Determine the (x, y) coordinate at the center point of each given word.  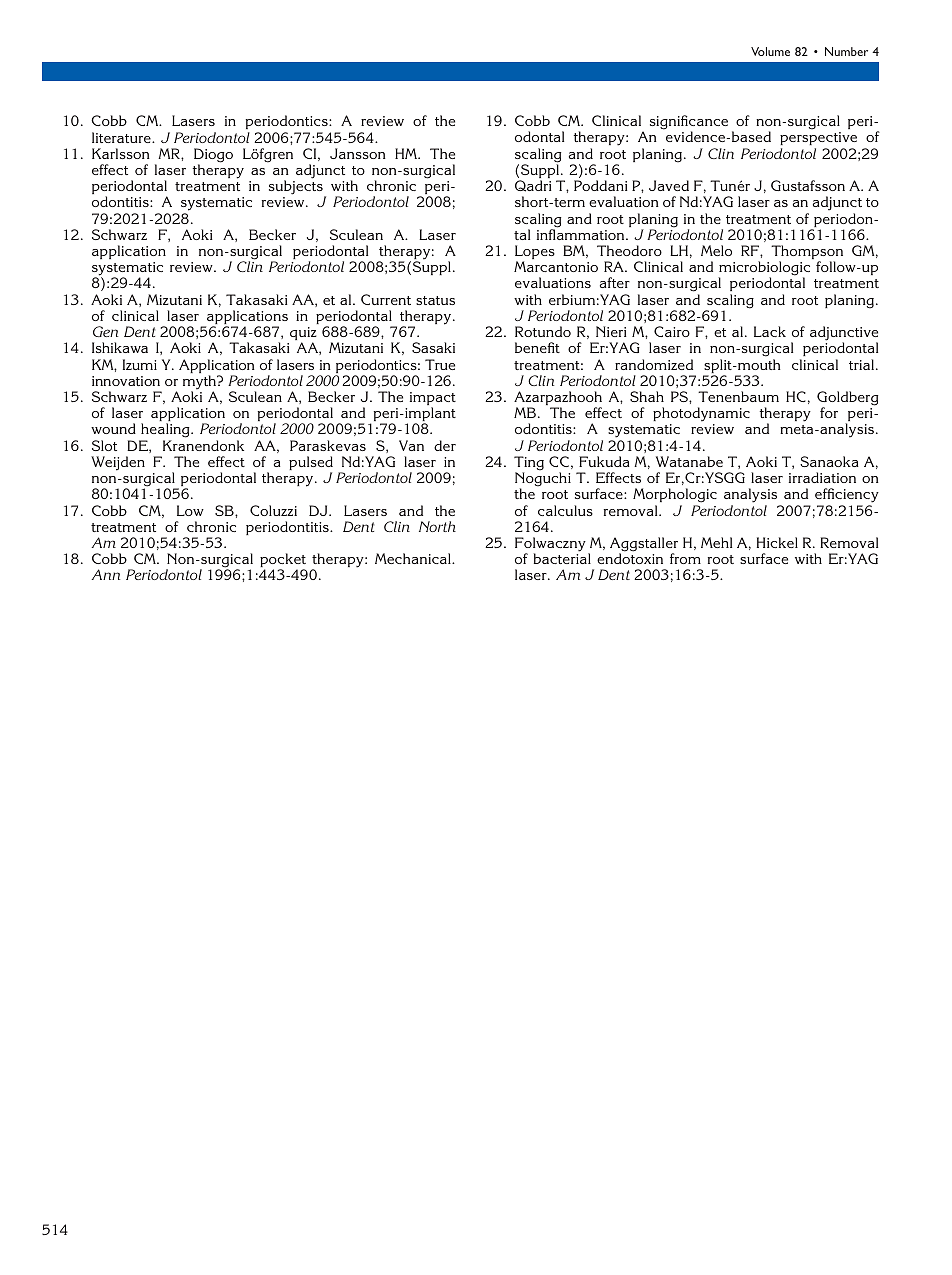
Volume (770, 51)
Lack (770, 331)
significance (689, 124)
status (435, 300)
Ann (106, 574)
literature (122, 137)
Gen (105, 331)
